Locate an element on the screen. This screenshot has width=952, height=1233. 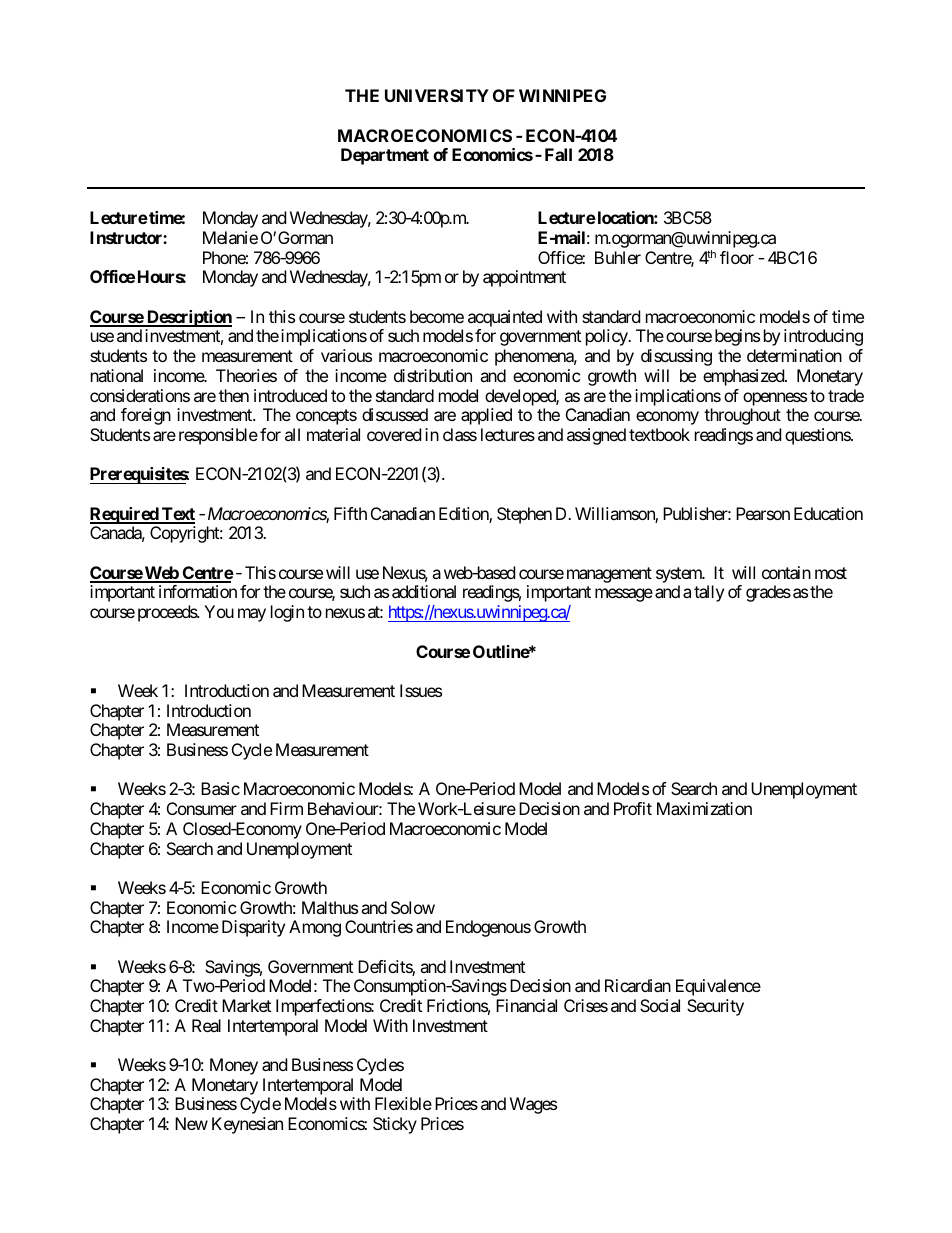
Wages is located at coordinates (533, 1105).
